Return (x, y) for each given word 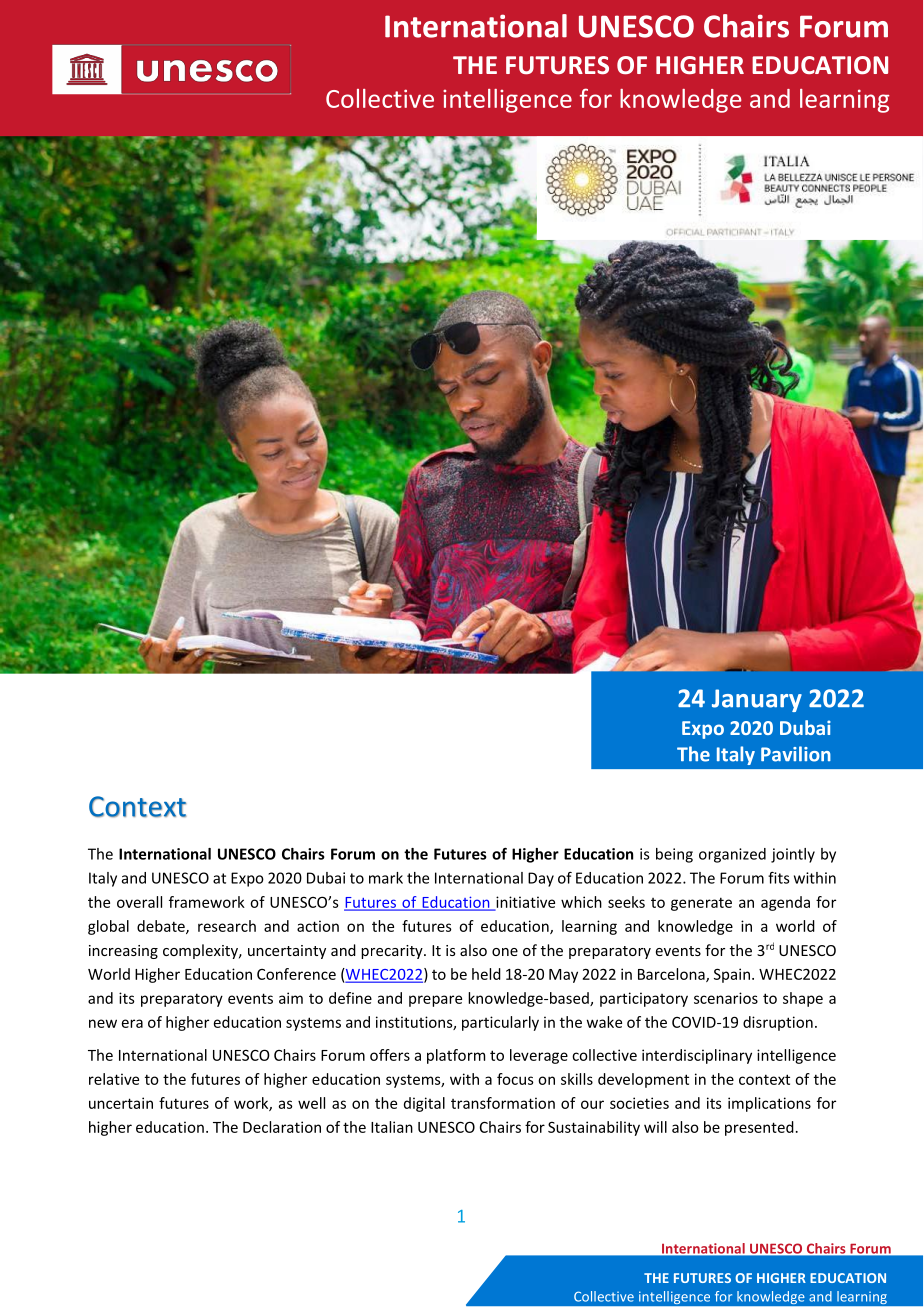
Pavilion (796, 754)
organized (732, 855)
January (757, 700)
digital (424, 1104)
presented (759, 1128)
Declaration (282, 1127)
